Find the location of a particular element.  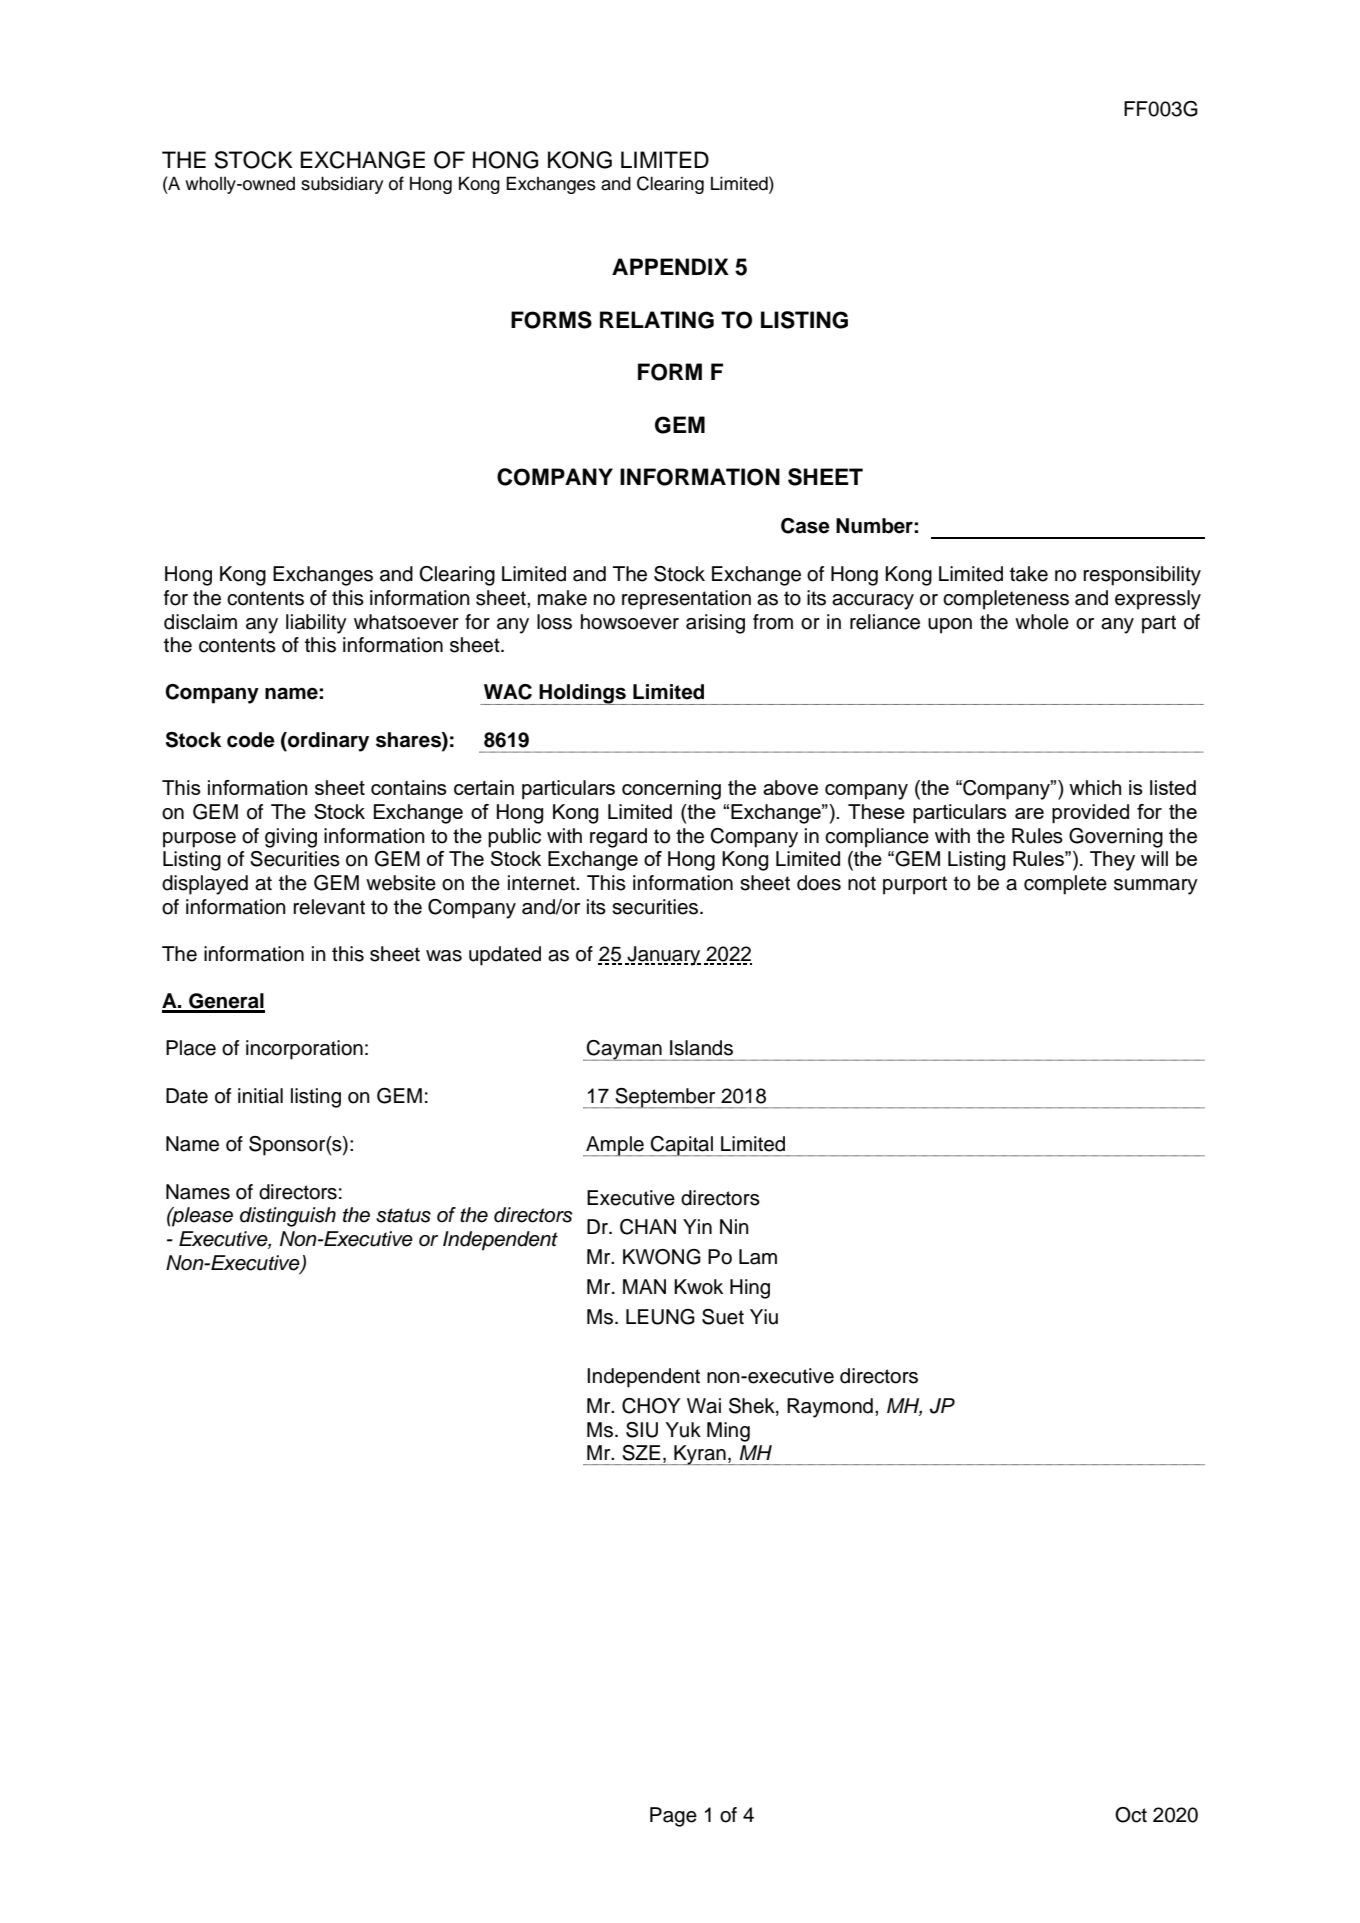

summary is located at coordinates (1156, 887).
